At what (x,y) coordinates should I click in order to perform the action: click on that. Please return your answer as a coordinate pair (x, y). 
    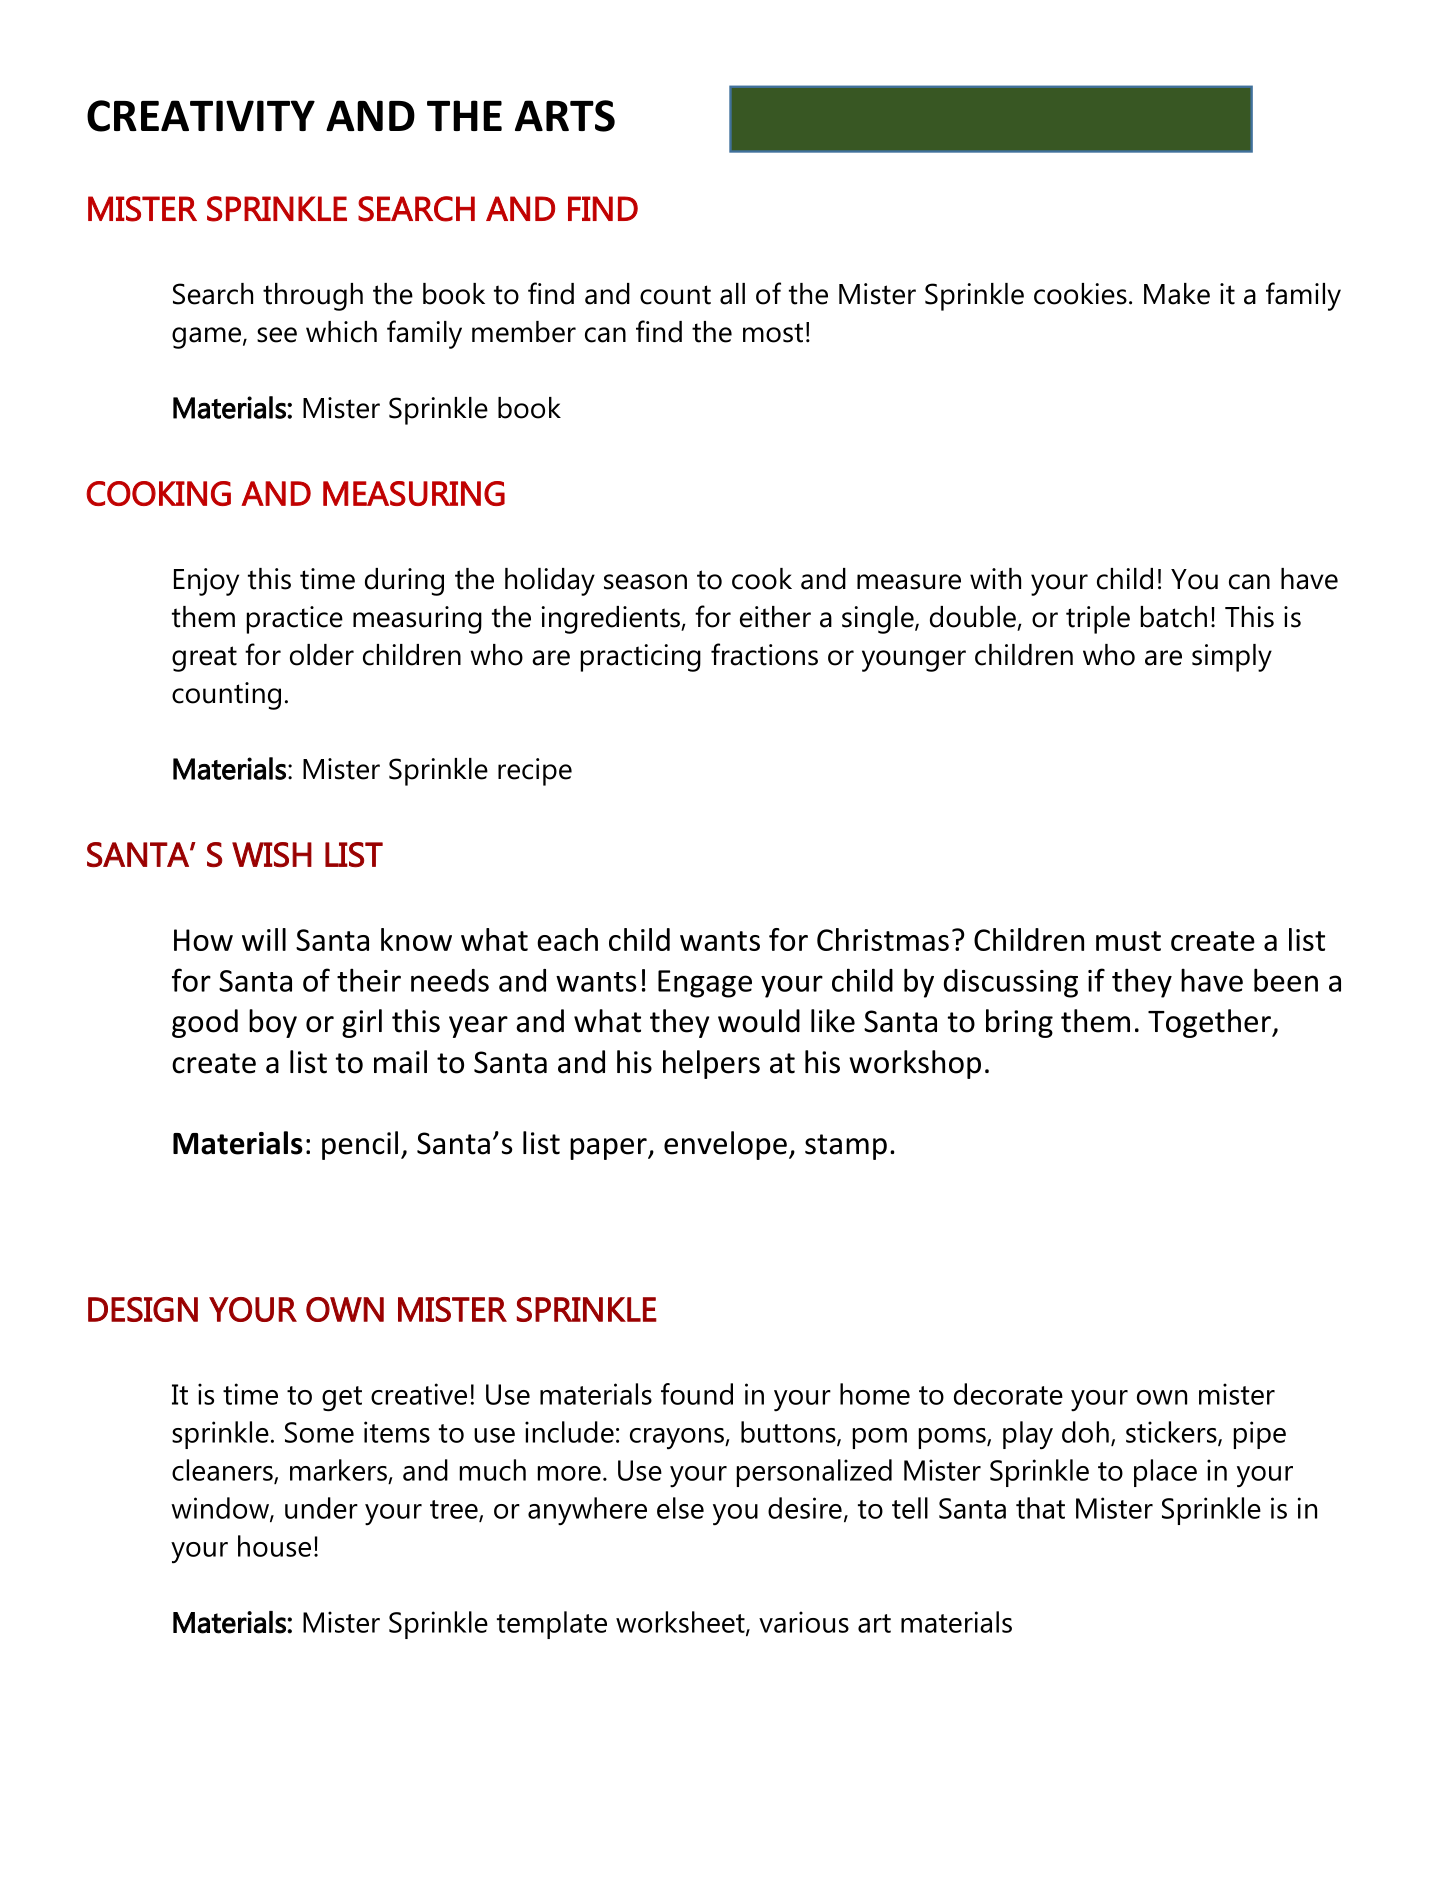
    Looking at the image, I should click on (1040, 1508).
